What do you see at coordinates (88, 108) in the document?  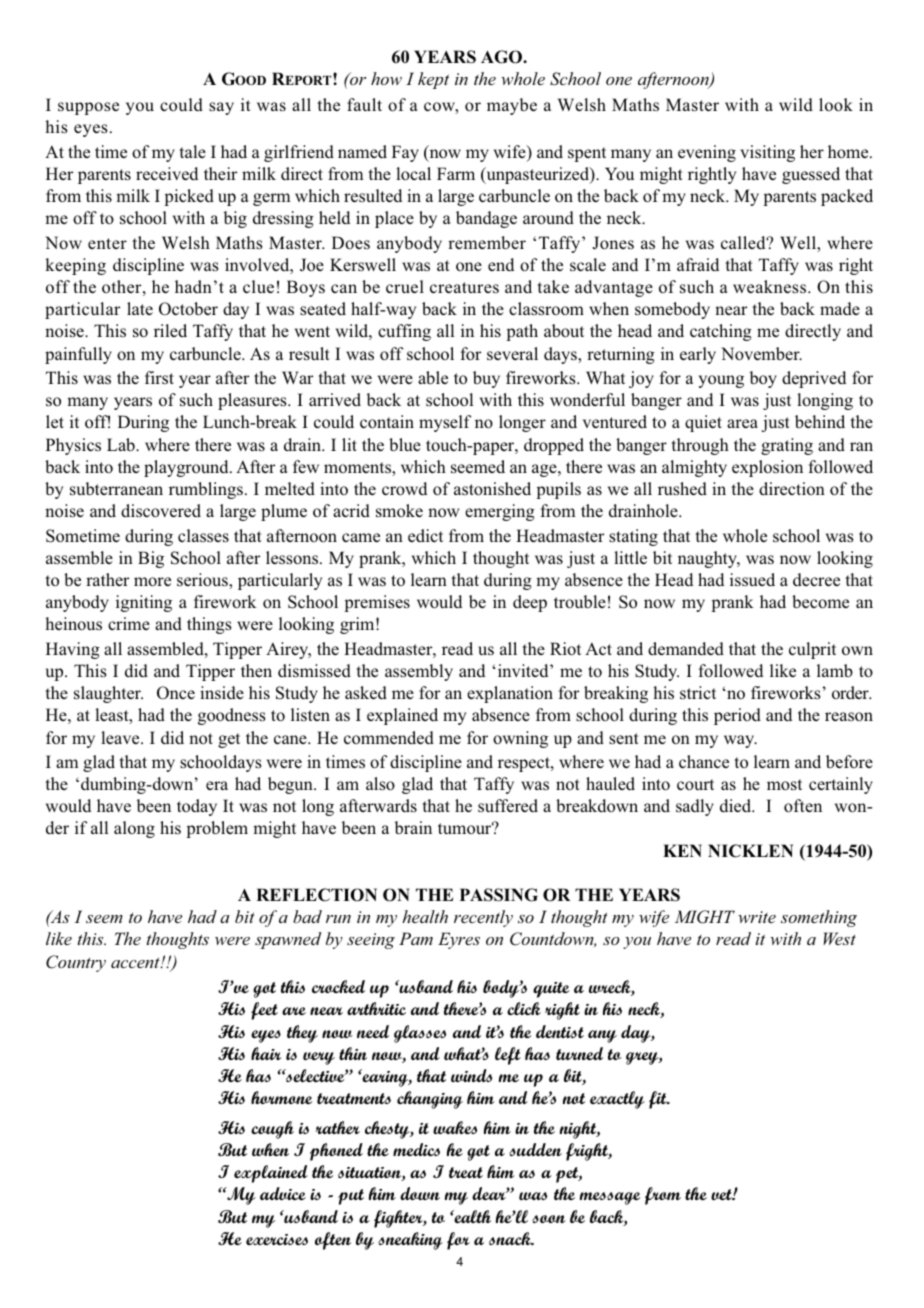 I see `suppose` at bounding box center [88, 108].
